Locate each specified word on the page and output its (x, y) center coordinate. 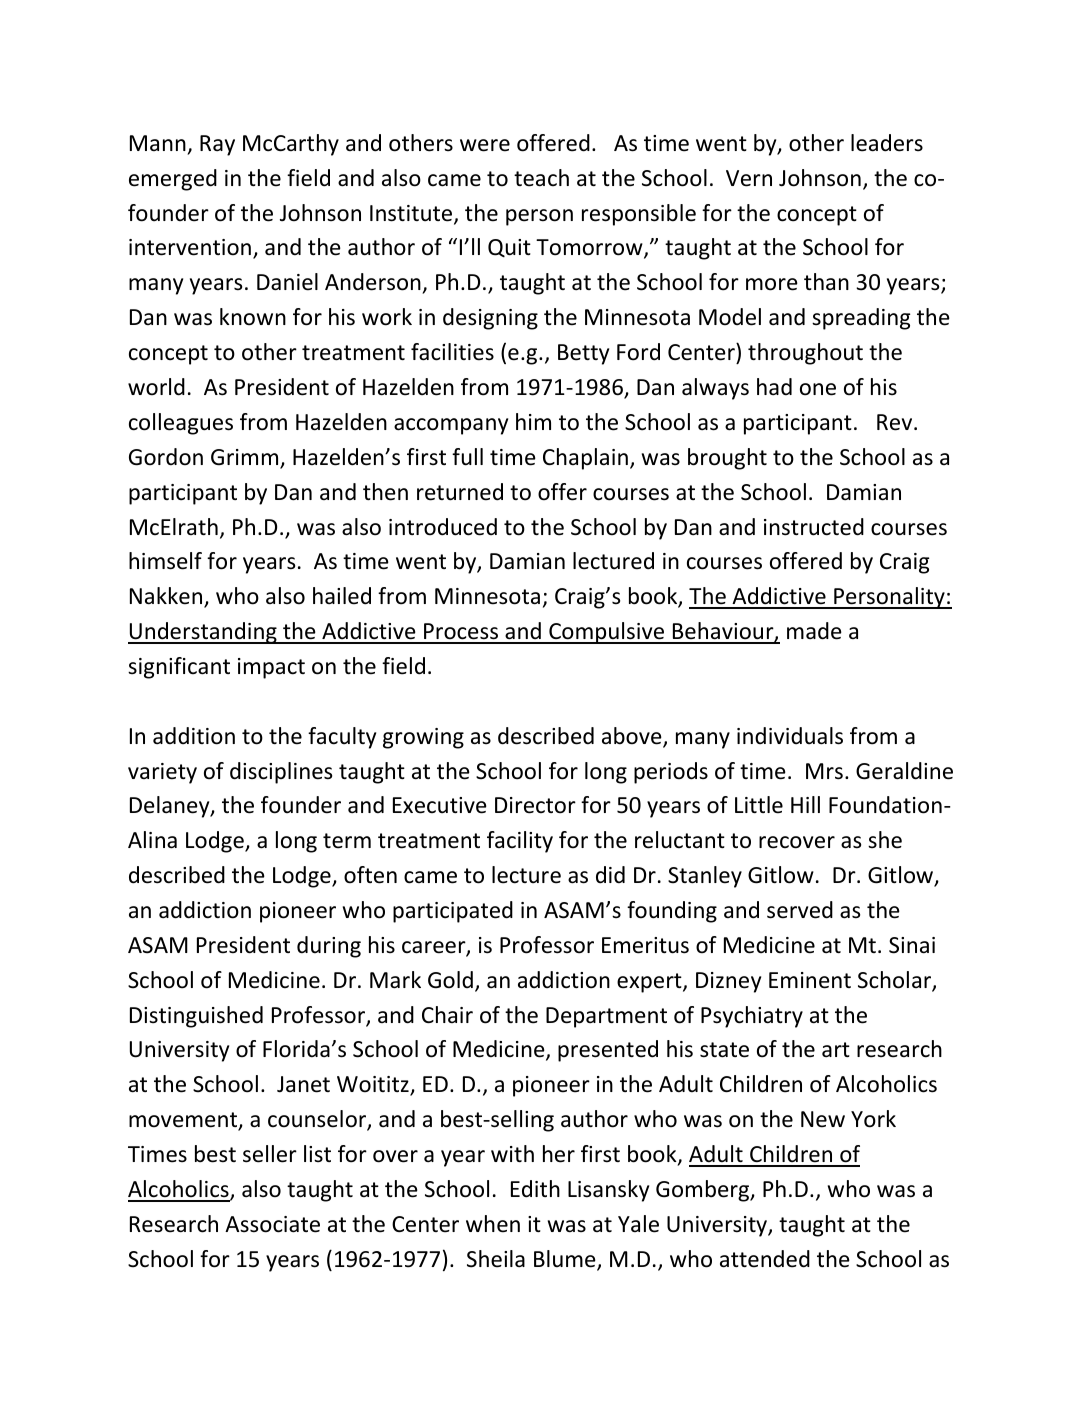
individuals (790, 736)
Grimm (246, 458)
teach (541, 178)
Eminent (810, 980)
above (633, 737)
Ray (217, 145)
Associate (272, 1224)
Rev (896, 422)
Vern (749, 178)
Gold (450, 980)
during (329, 947)
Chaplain (585, 459)
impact (271, 668)
